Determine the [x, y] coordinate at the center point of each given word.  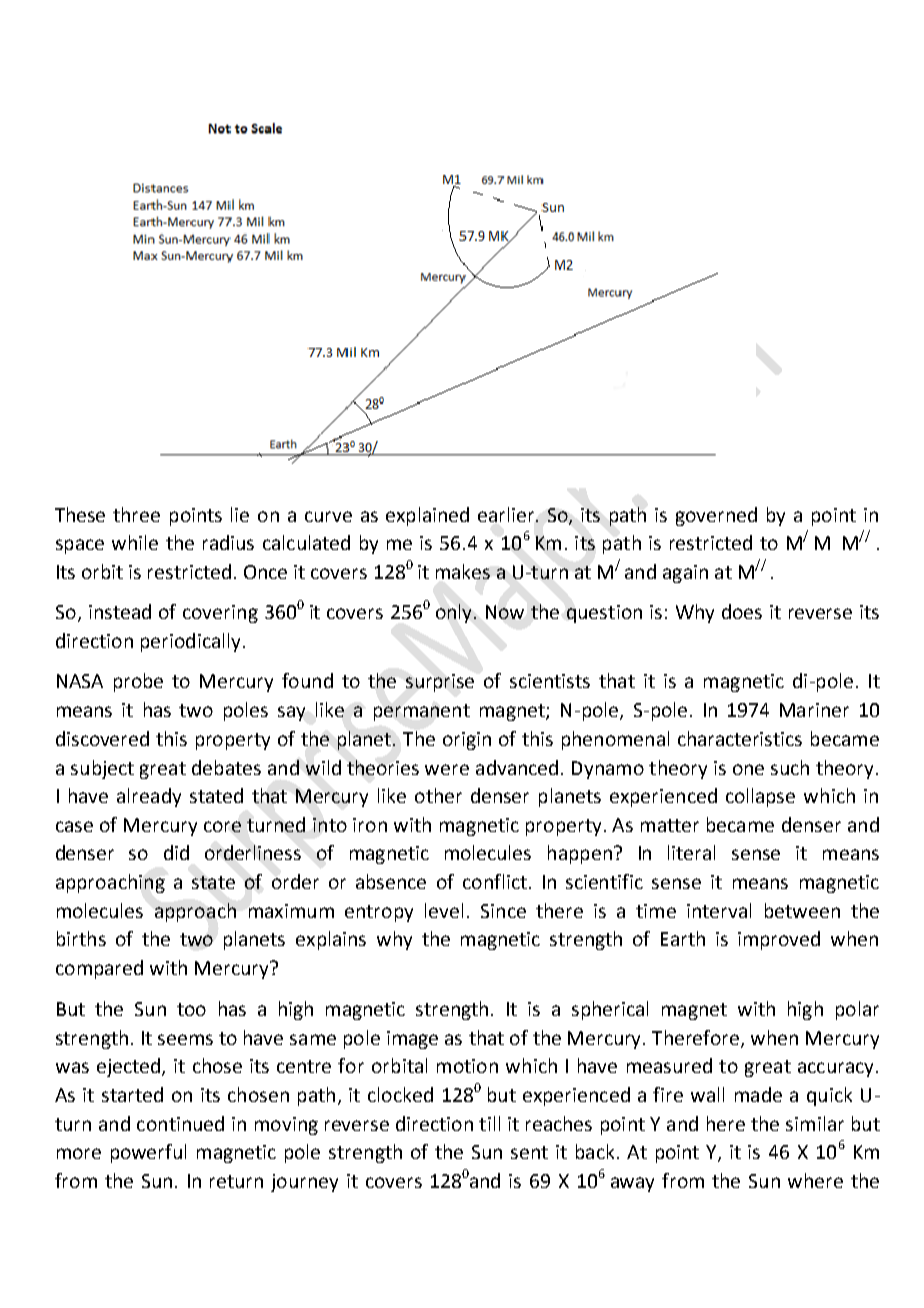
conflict [495, 881]
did [176, 852]
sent [529, 1152]
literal [691, 852]
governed [716, 516]
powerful [148, 1153]
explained [427, 516]
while [135, 542]
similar [815, 1123]
